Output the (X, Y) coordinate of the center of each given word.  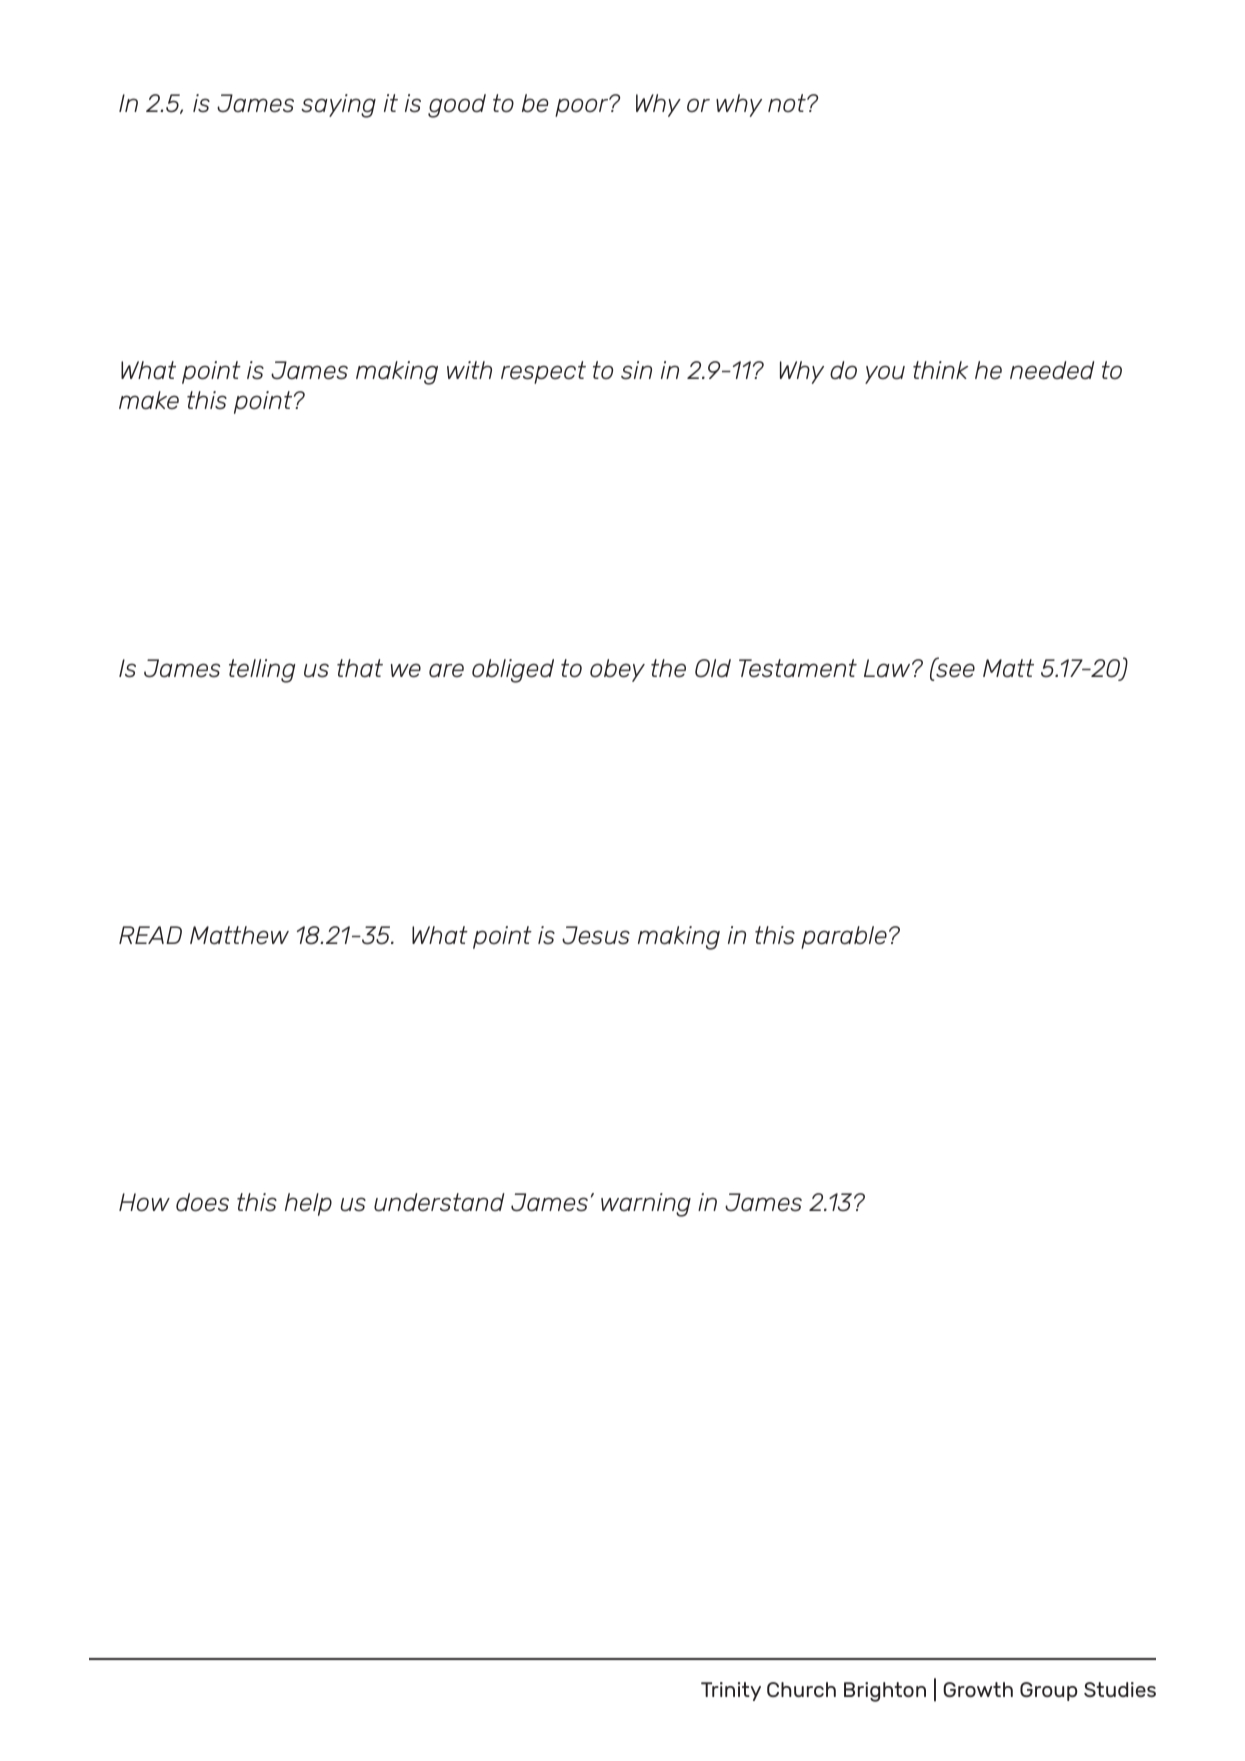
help (308, 1204)
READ (150, 935)
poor (583, 107)
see (954, 669)
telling (262, 671)
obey (617, 670)
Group (1049, 1691)
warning (646, 1205)
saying (338, 106)
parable (844, 937)
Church (801, 1689)
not (788, 103)
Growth (978, 1689)
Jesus (596, 935)
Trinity (731, 1691)
